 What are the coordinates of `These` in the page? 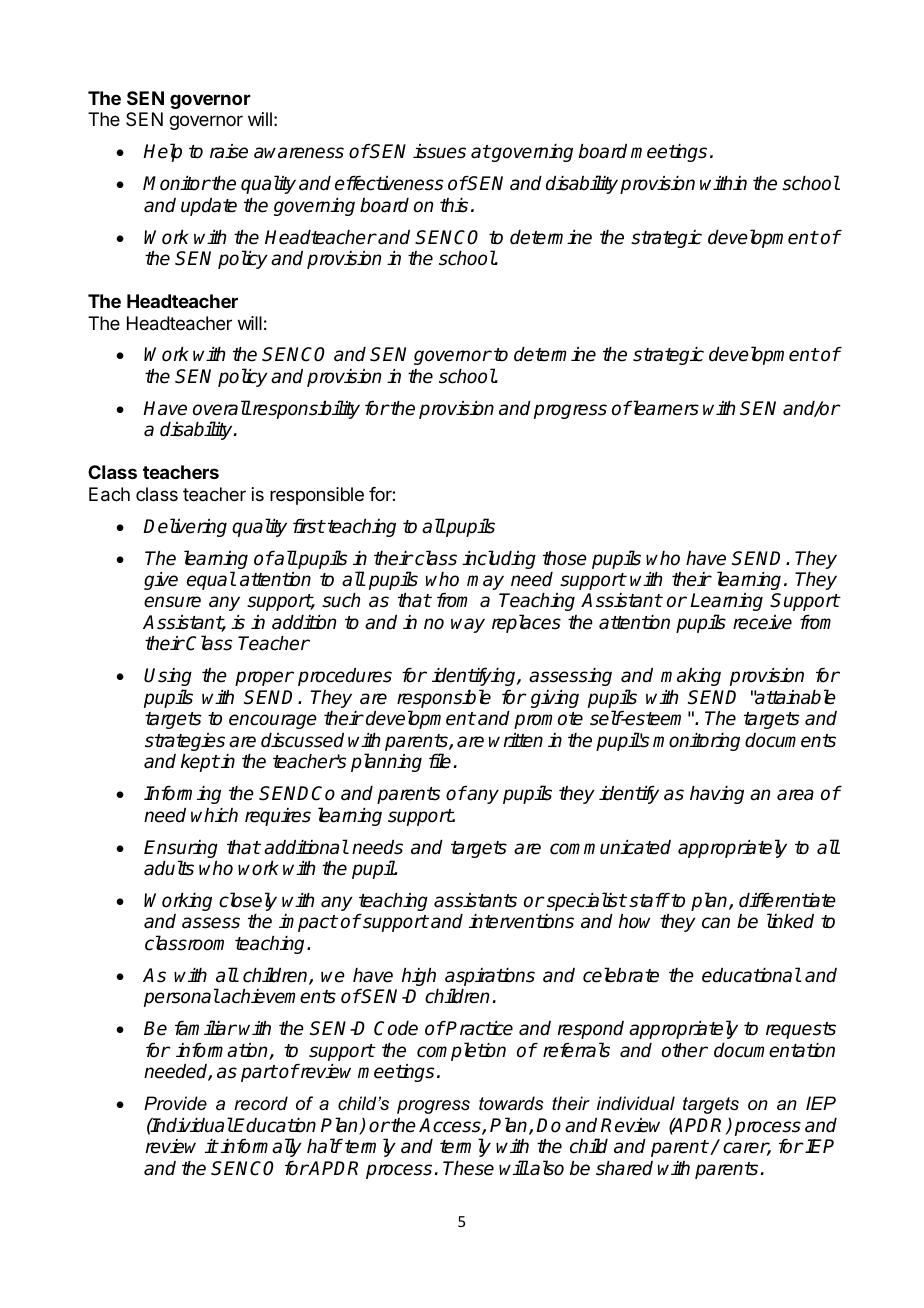 It's located at (468, 1168).
